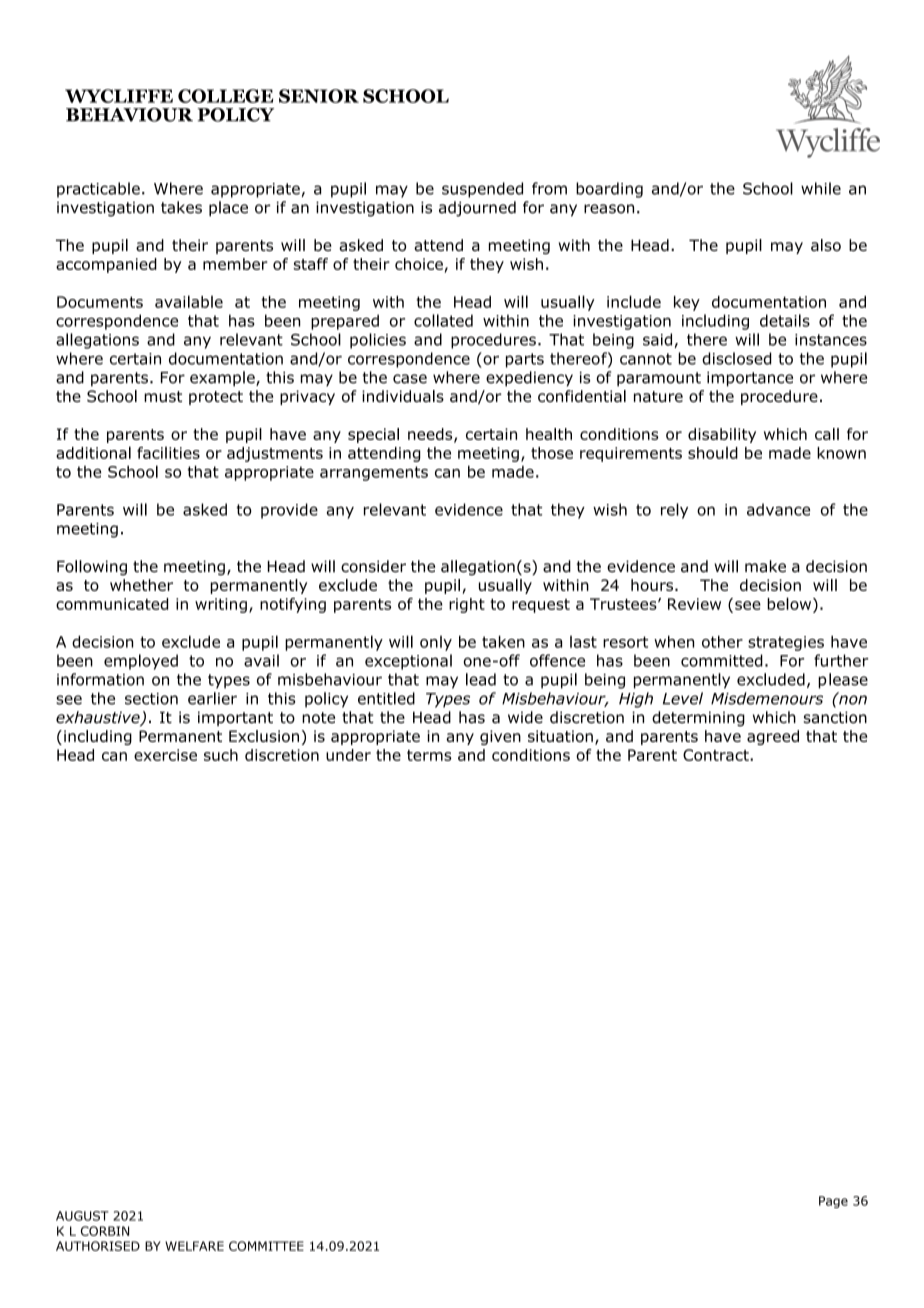 This screenshot has width=924, height=1308. Describe the element at coordinates (482, 190) in the screenshot. I see `suspended` at that location.
